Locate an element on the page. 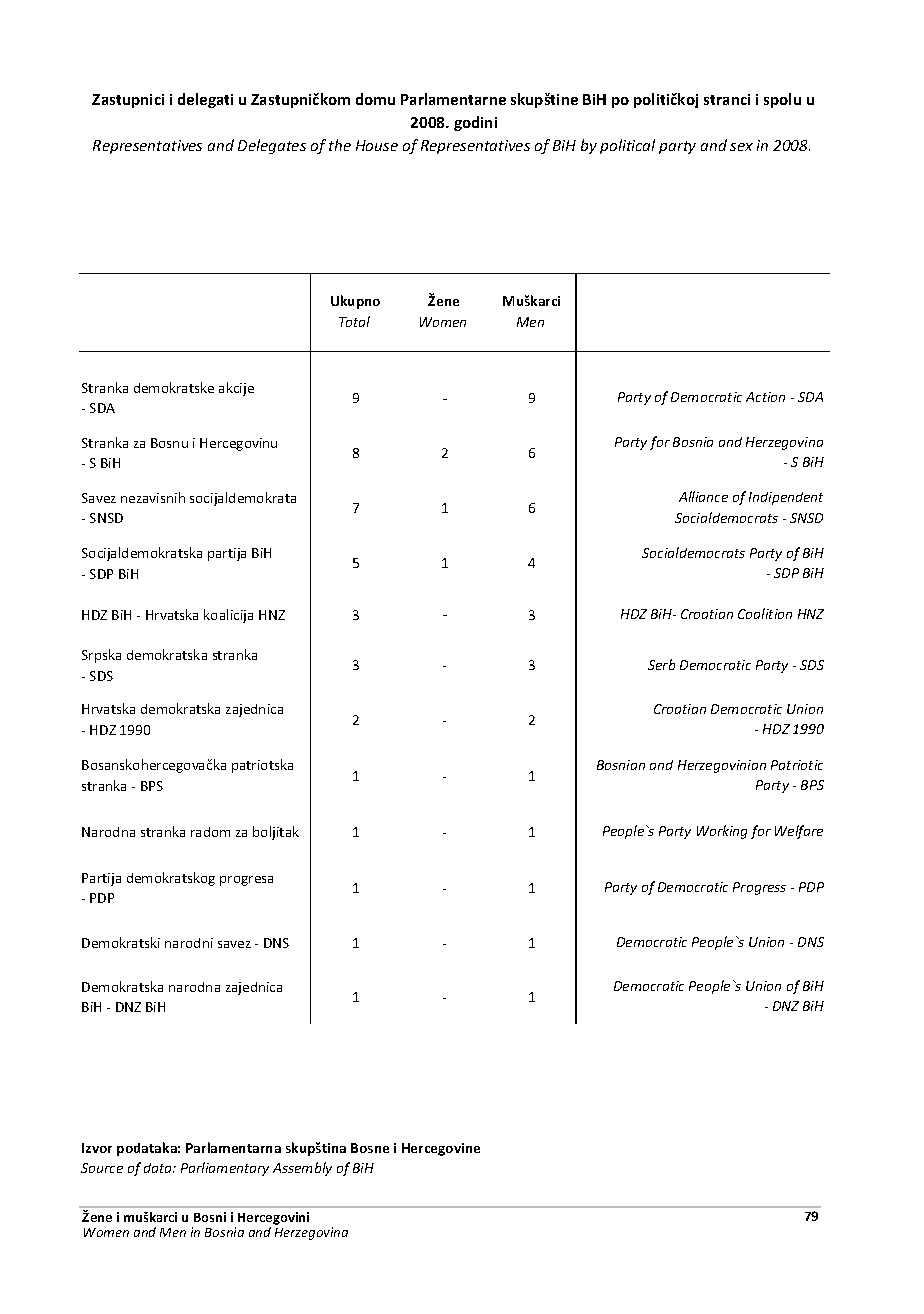 The image size is (924, 1314). House is located at coordinates (377, 145).
